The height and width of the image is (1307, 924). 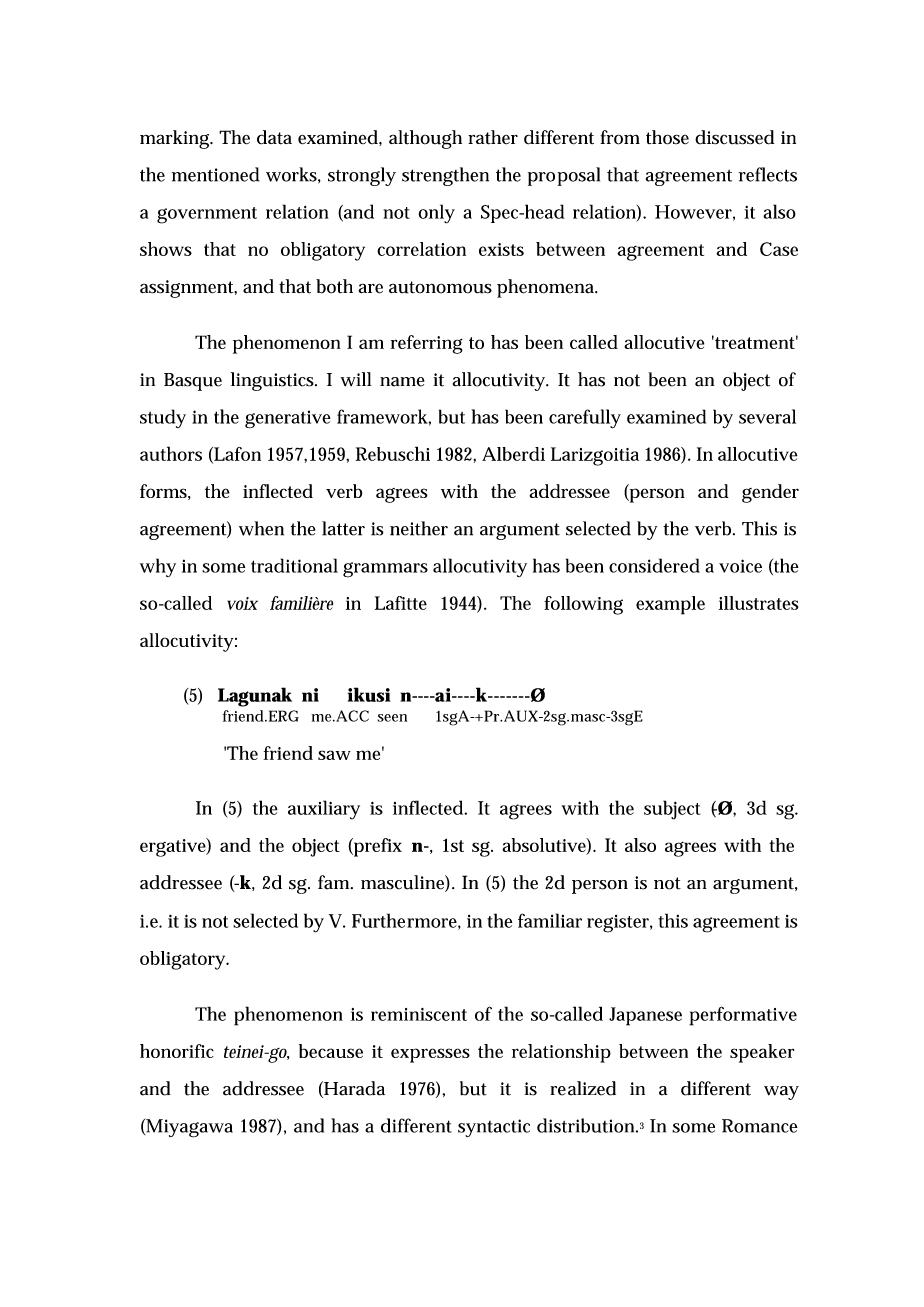 I want to click on gender, so click(x=770, y=493).
